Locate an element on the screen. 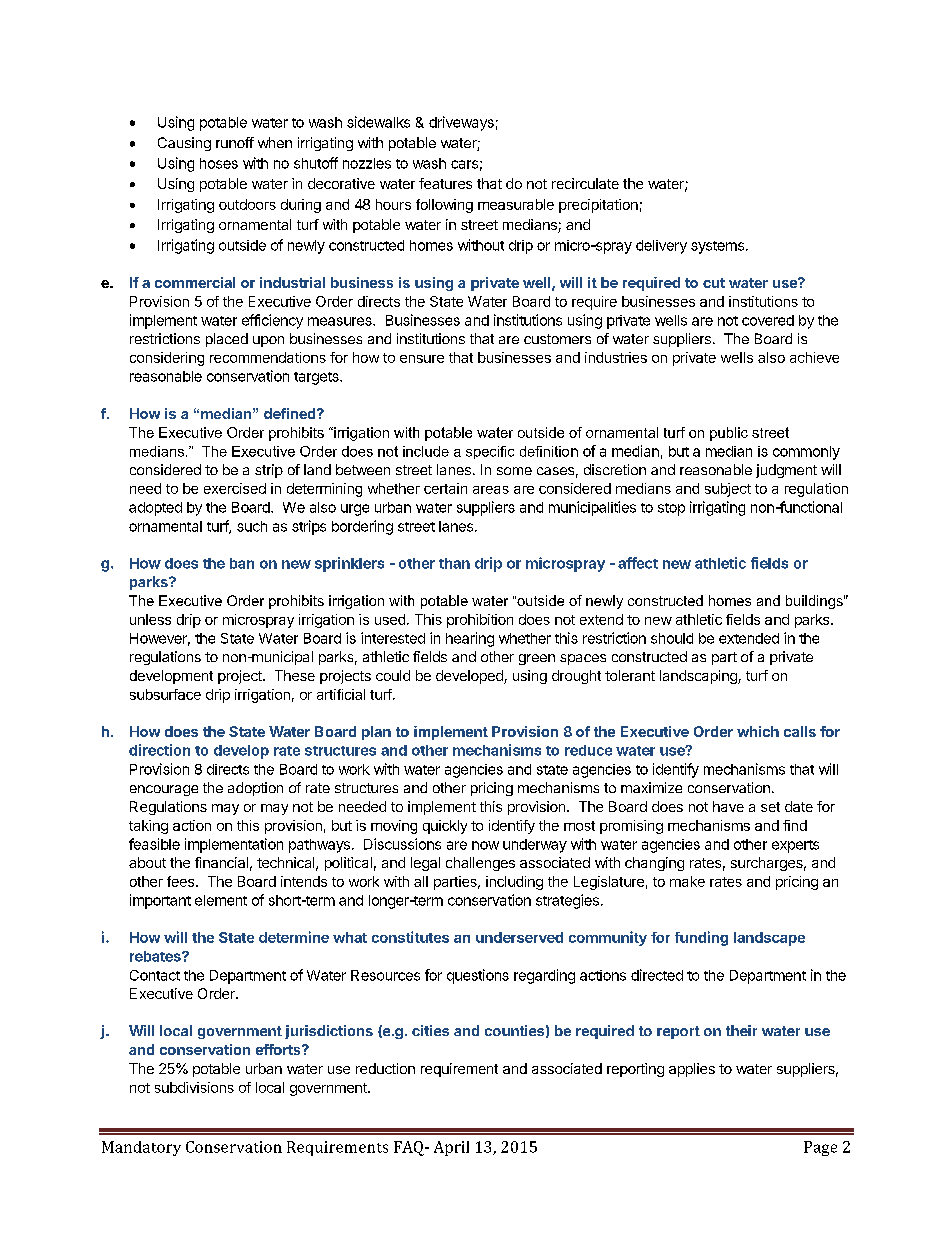 The image size is (952, 1233). applies is located at coordinates (692, 1070).
